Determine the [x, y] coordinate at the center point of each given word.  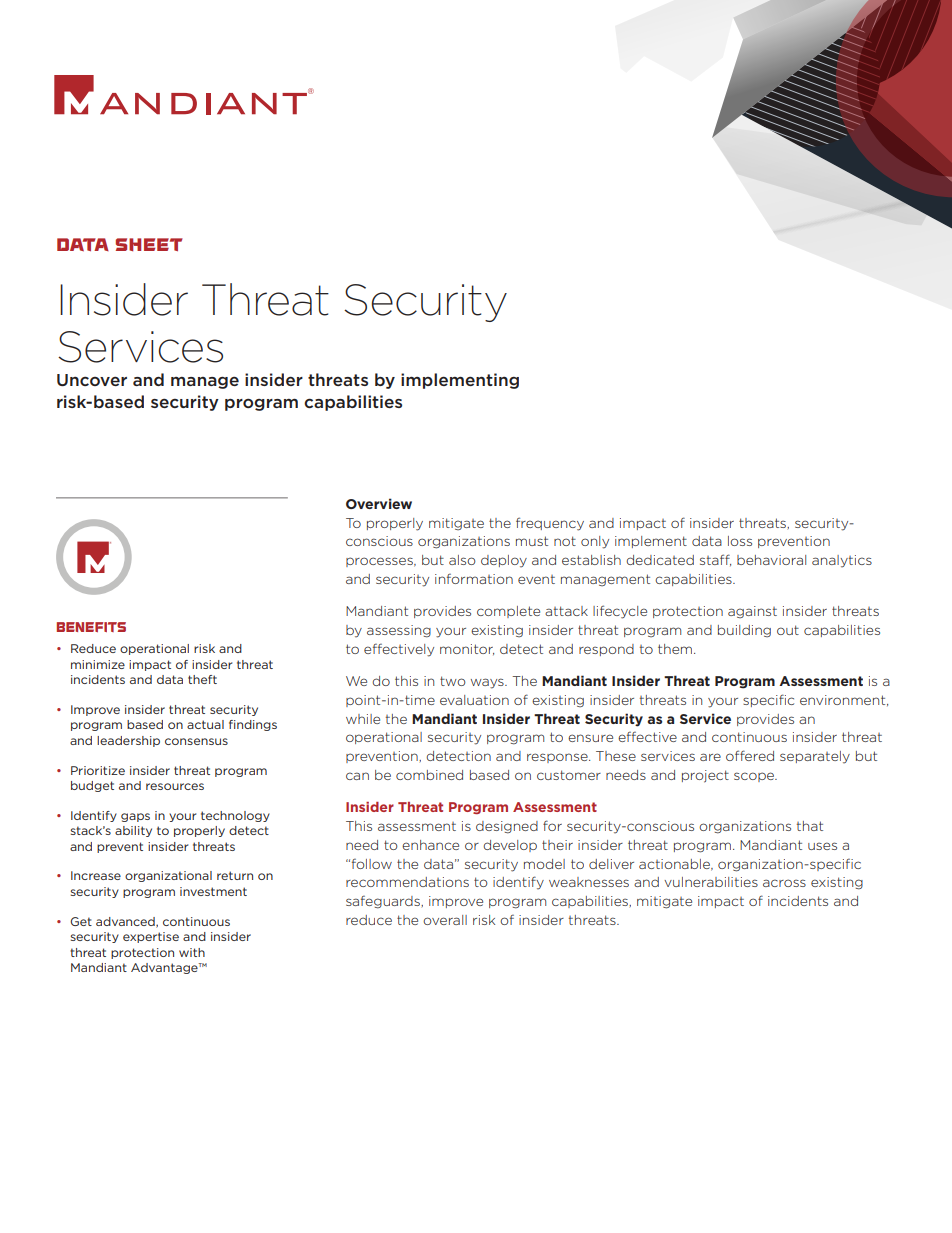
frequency [550, 524]
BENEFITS [91, 627]
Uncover [92, 380]
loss [740, 541]
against [752, 612]
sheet [149, 244]
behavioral [771, 560]
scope [755, 777]
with [192, 952]
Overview [379, 503]
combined [429, 775]
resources [175, 786]
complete [508, 612]
